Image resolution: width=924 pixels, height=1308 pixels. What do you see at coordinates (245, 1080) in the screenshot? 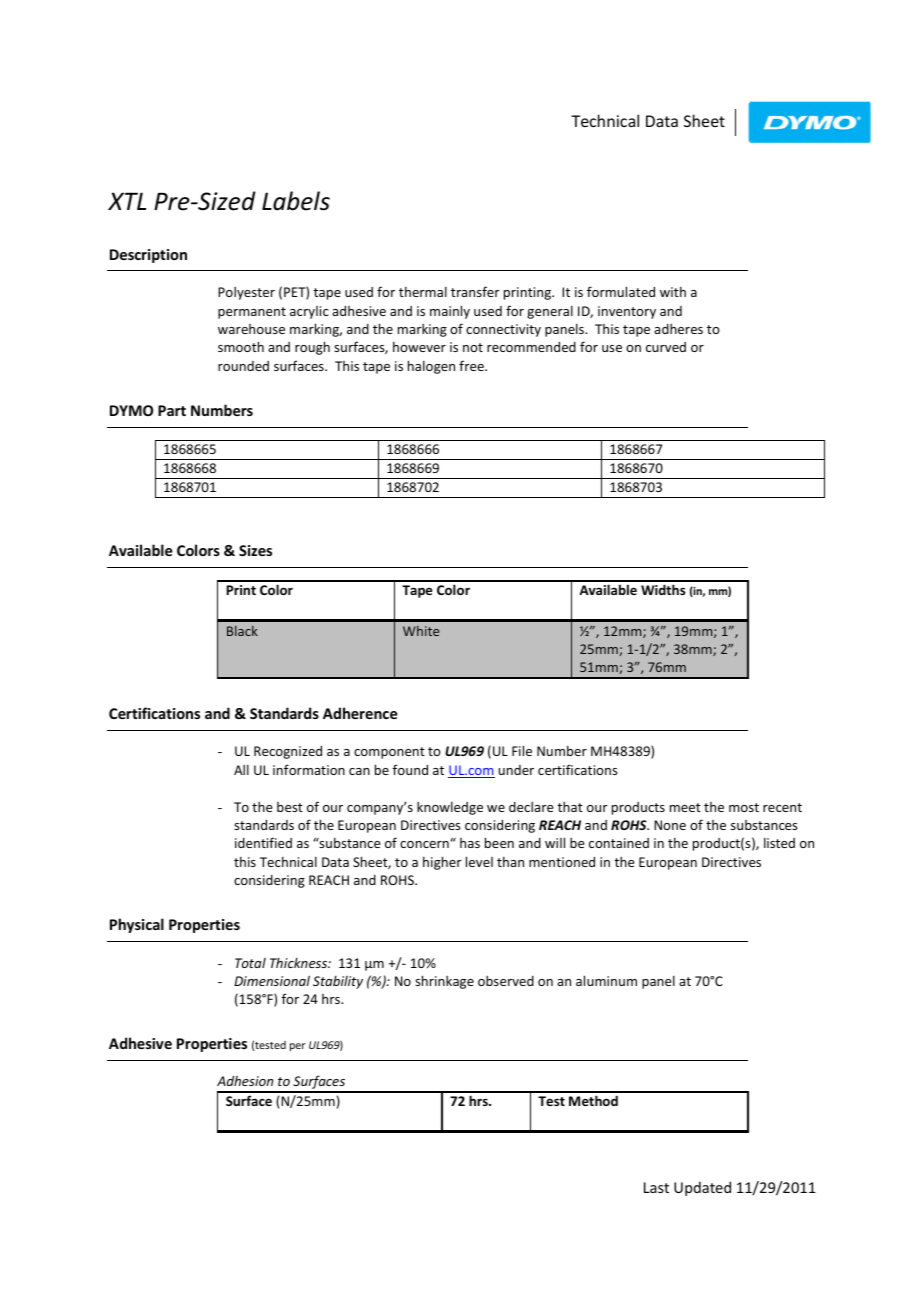
I see `Adhesion` at bounding box center [245, 1080].
